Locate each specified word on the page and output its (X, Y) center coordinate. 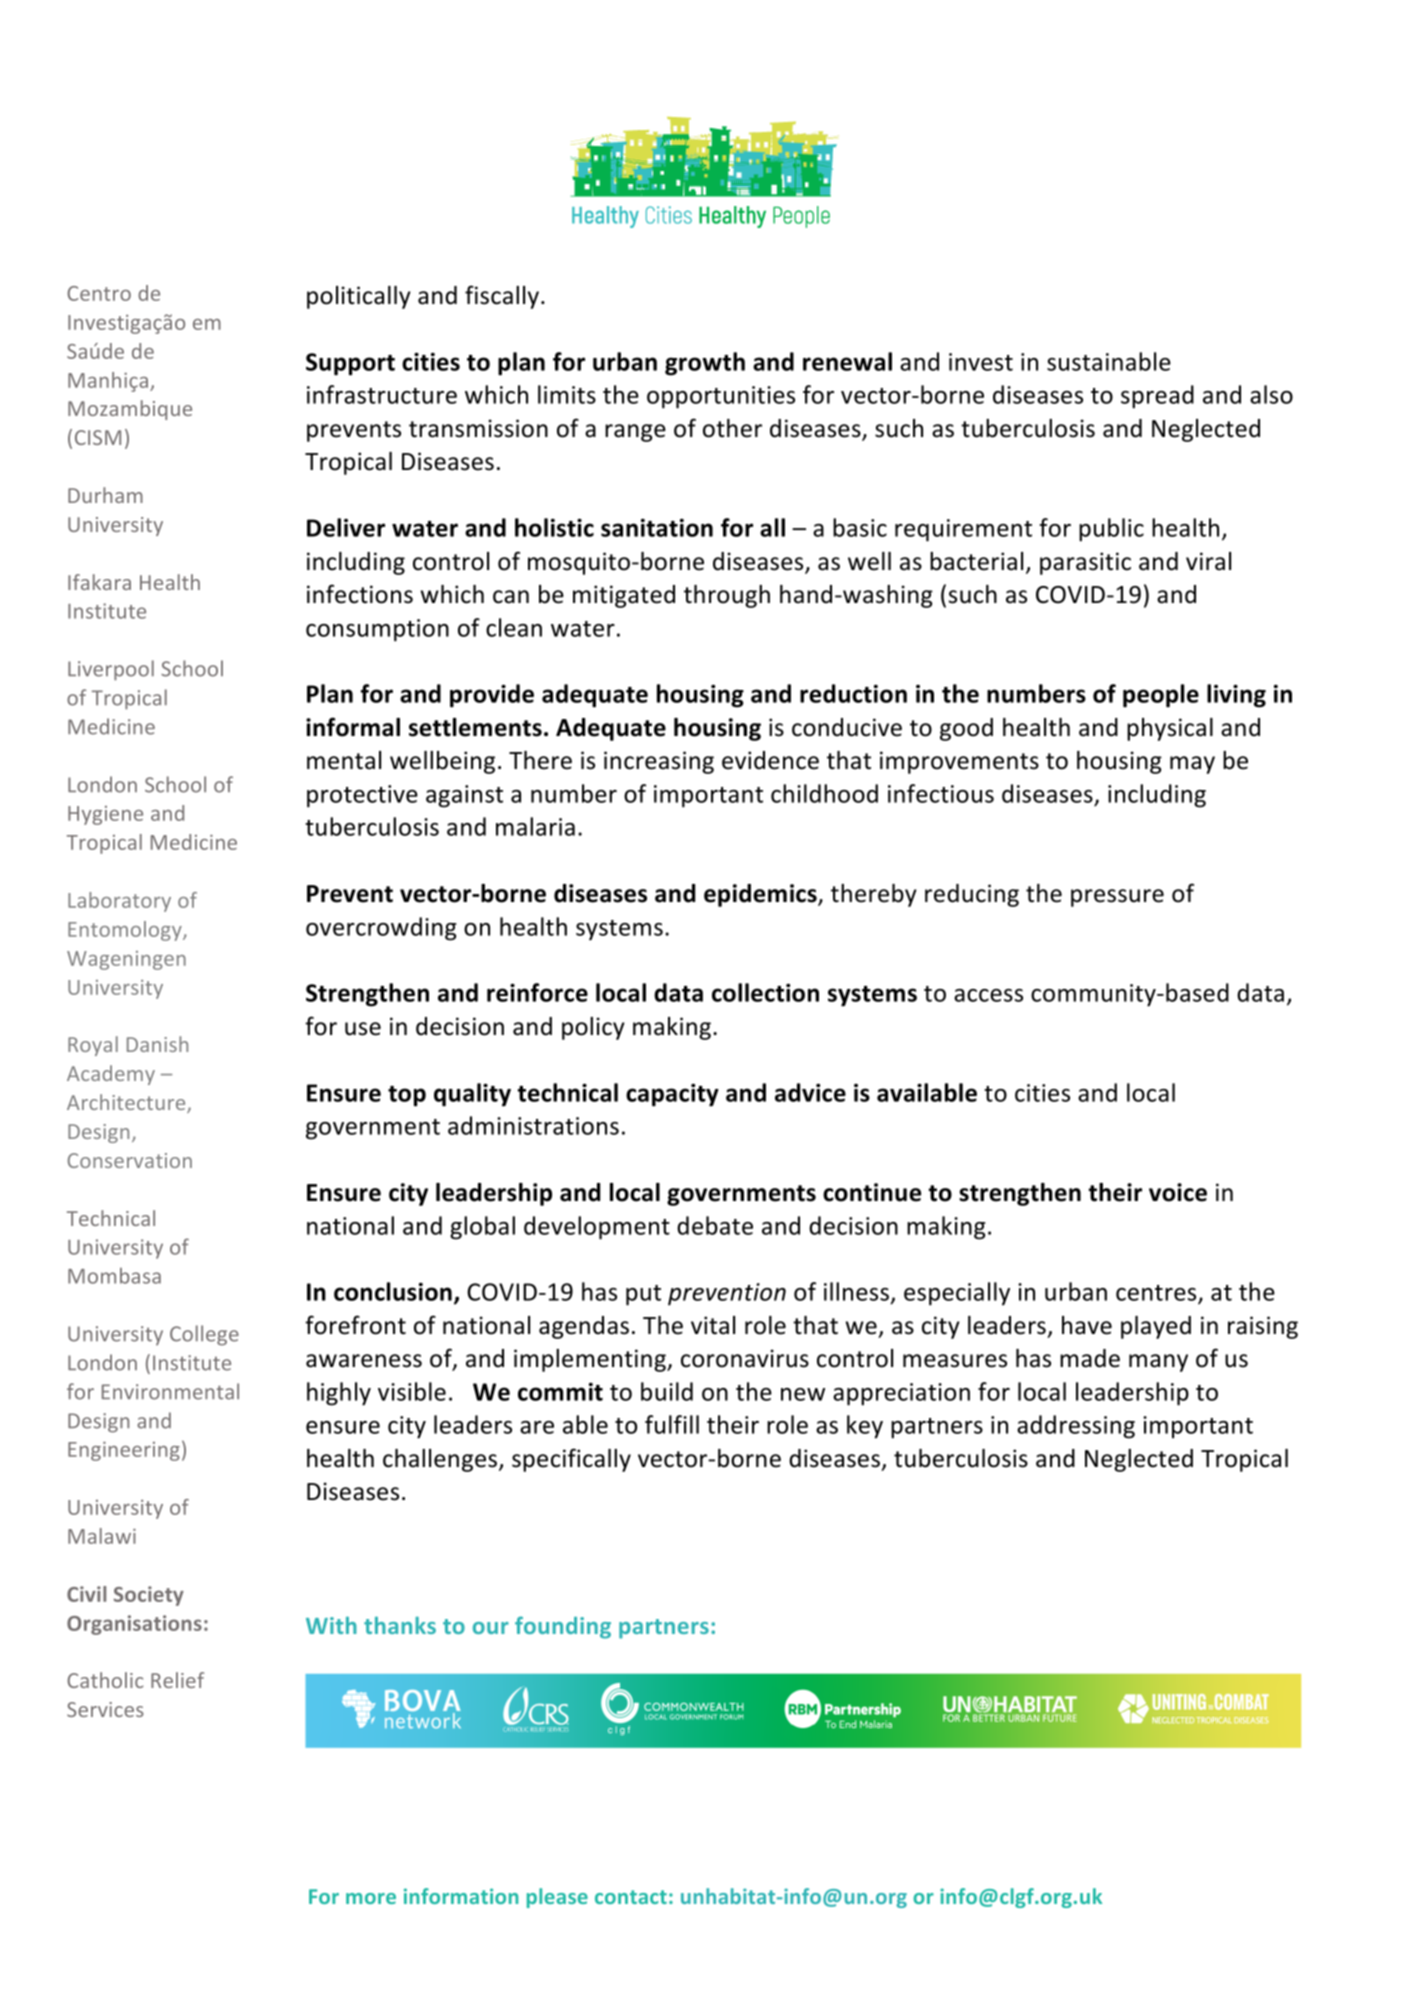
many (1158, 1363)
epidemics (761, 895)
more (371, 1898)
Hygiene (105, 815)
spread (1157, 397)
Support (350, 364)
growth (705, 364)
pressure (1117, 898)
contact (631, 1897)
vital (713, 1325)
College (204, 1335)
